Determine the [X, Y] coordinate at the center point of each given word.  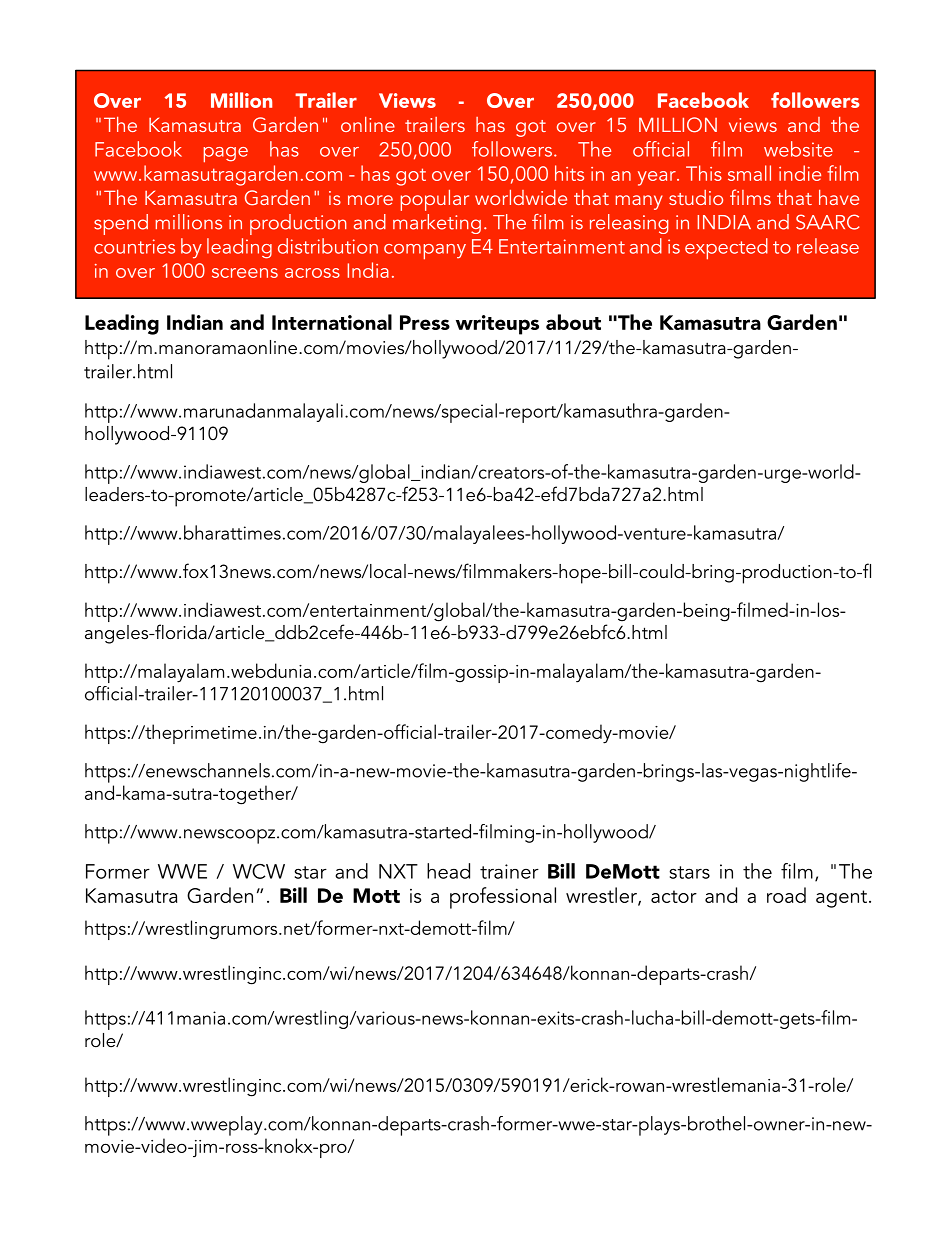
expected [726, 249]
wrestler [602, 896]
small [749, 173]
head [448, 871]
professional [503, 898]
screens [245, 273]
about [573, 322]
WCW [259, 871]
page [226, 155]
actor [674, 896]
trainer [509, 871]
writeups [497, 325]
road [786, 895]
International [332, 322]
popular [435, 200]
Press [425, 322]
